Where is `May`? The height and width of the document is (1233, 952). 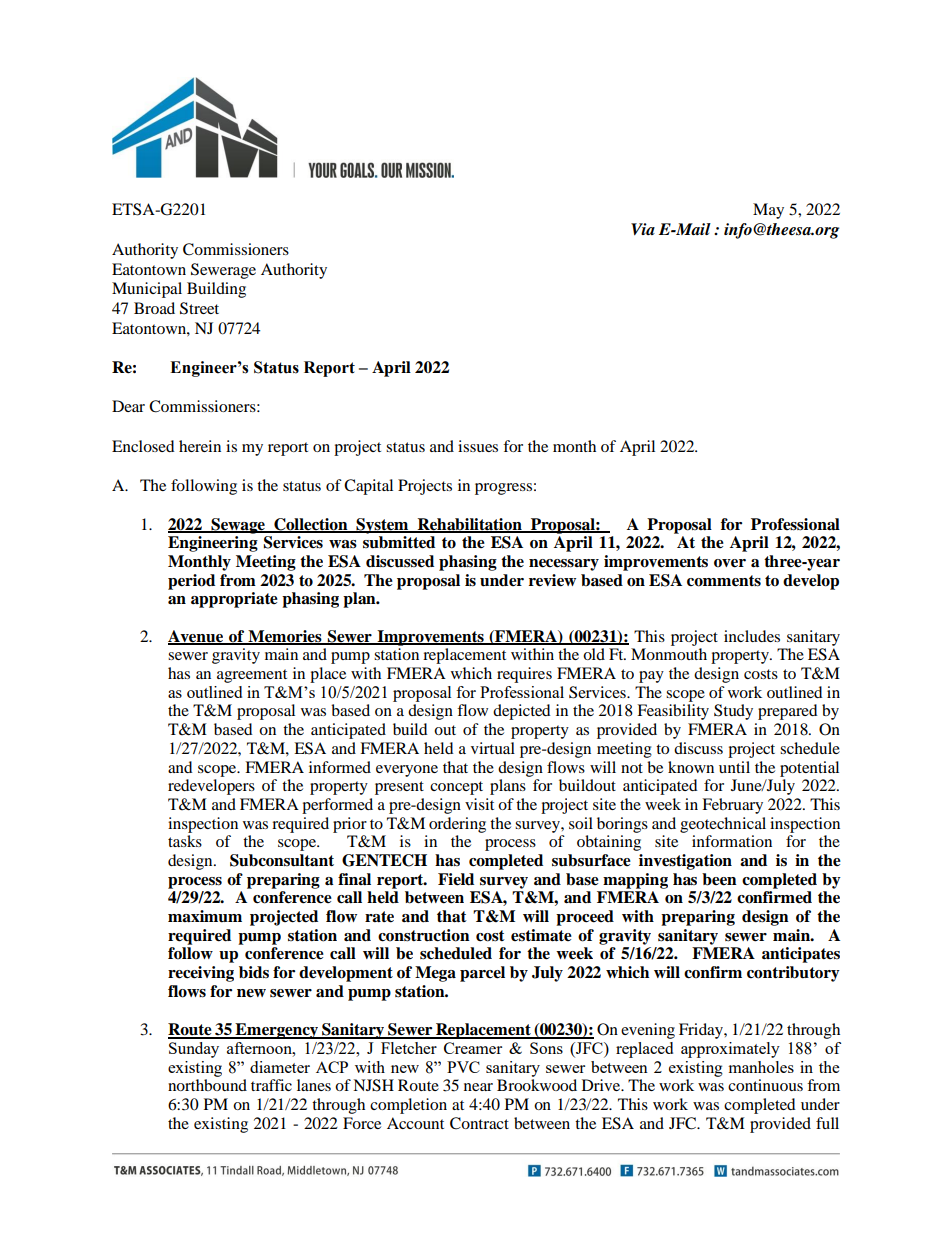 May is located at coordinates (768, 211).
